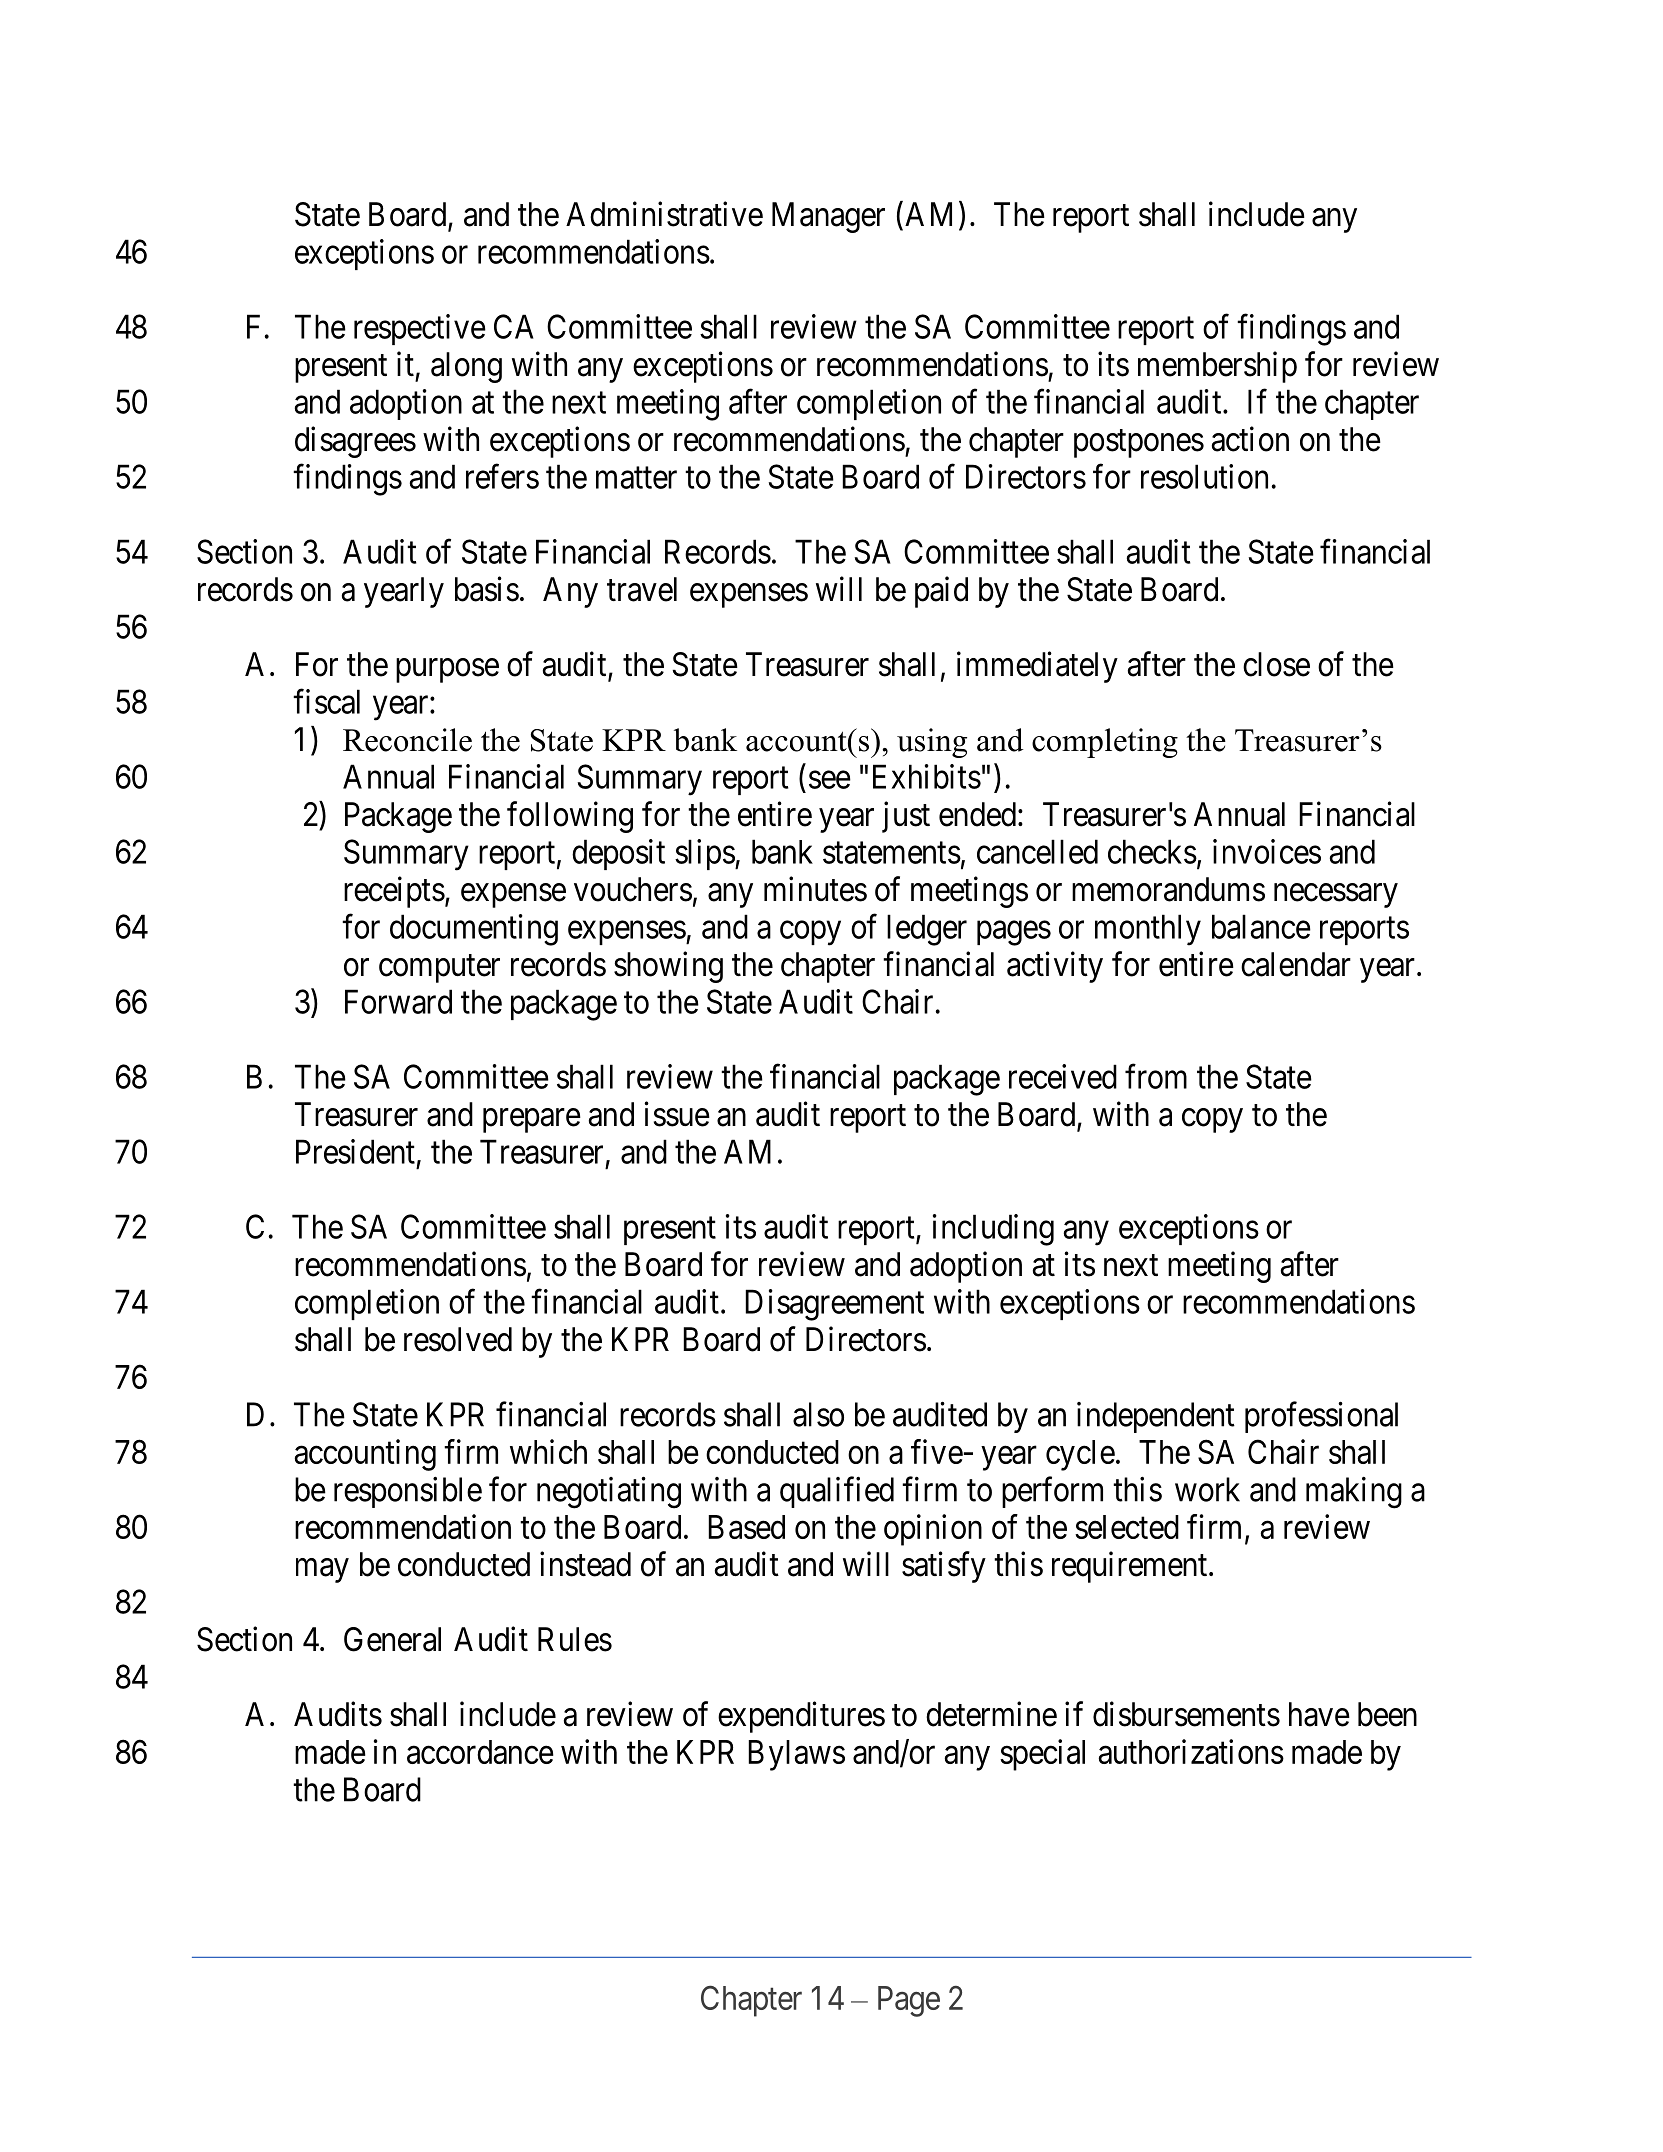 The height and width of the page is (2152, 1663). I want to click on close, so click(1276, 664).
